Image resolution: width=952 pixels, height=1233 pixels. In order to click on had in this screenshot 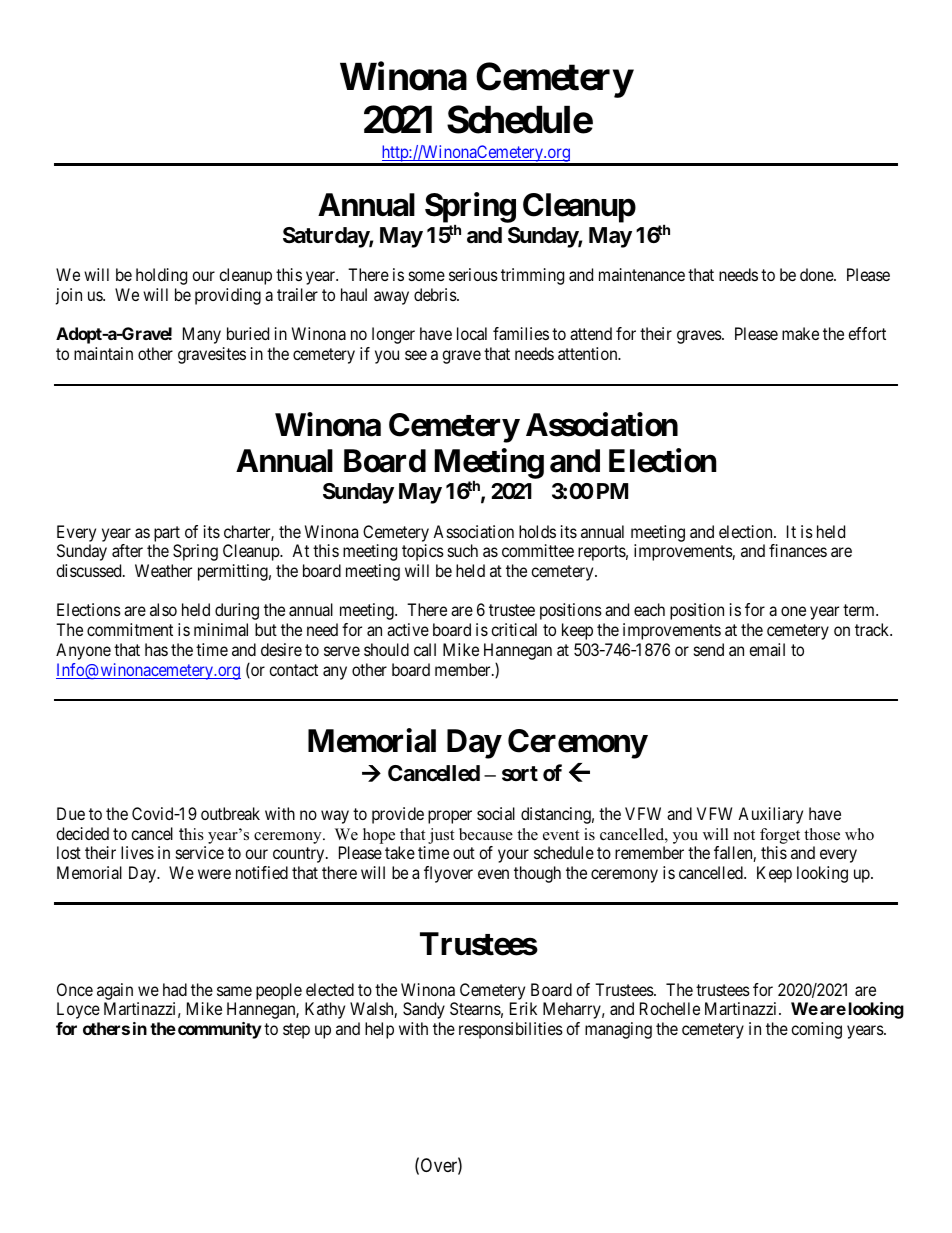, I will do `click(175, 989)`.
